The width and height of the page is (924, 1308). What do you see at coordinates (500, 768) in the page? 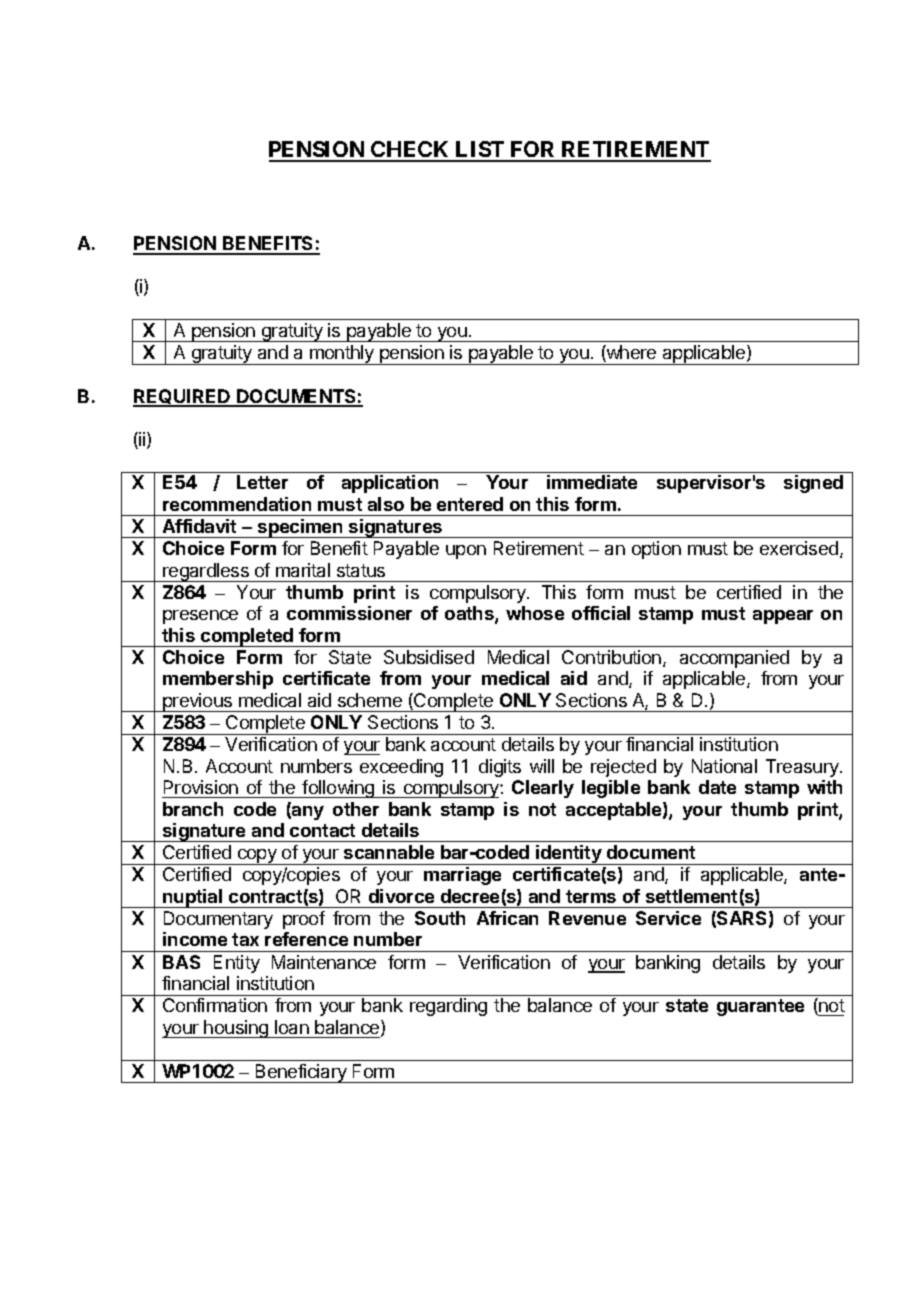
I see `digits` at bounding box center [500, 768].
